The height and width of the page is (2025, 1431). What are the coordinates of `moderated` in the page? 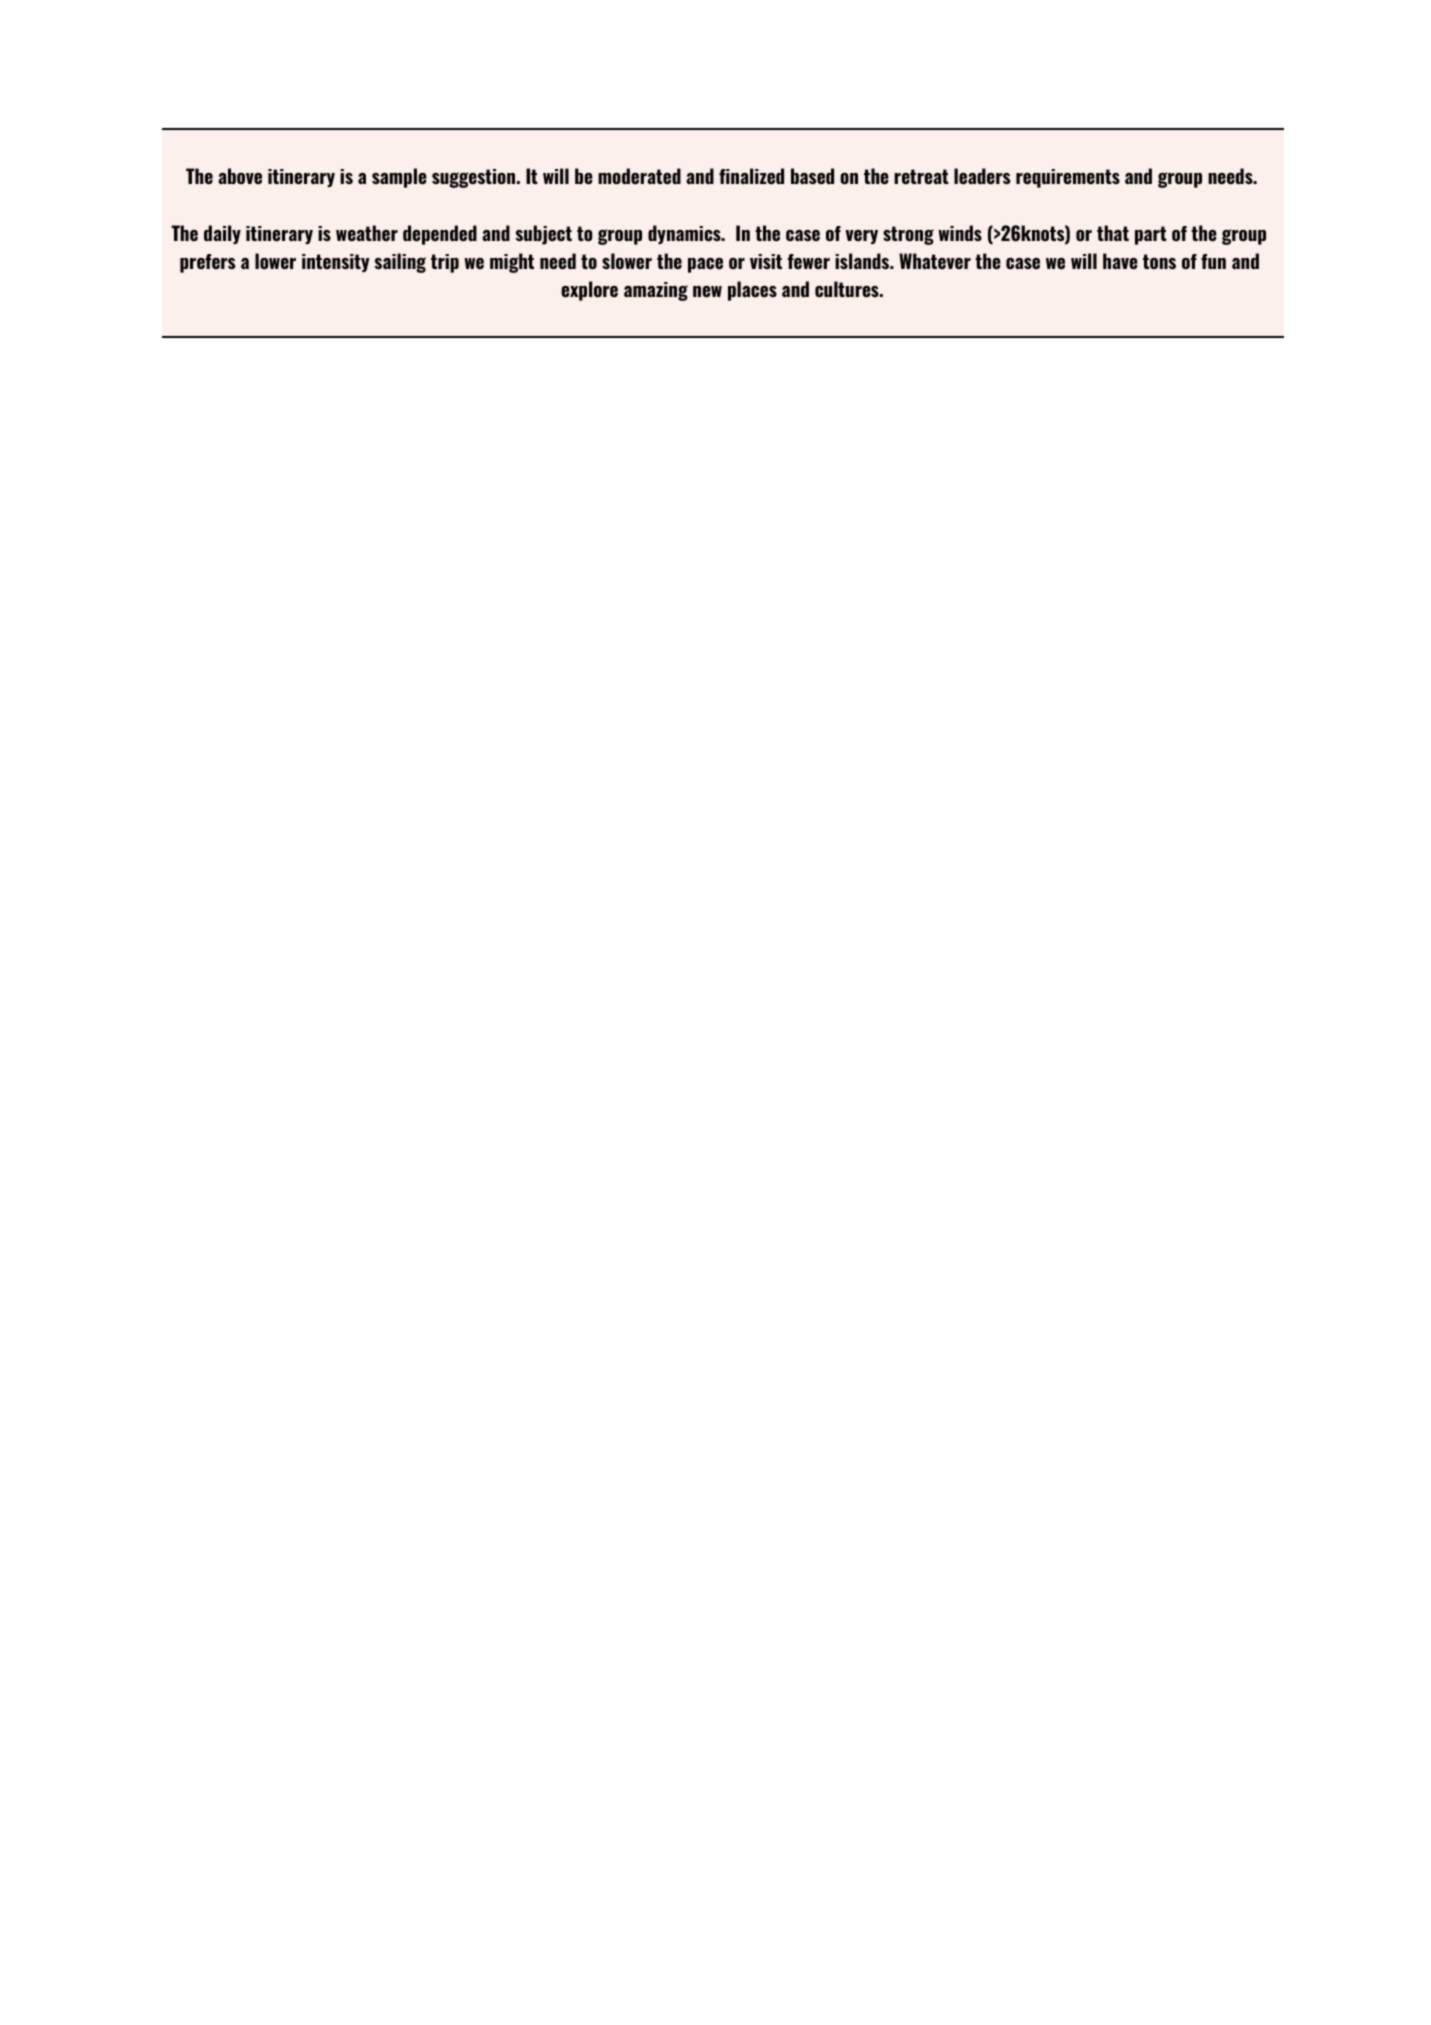 It's located at (639, 176).
